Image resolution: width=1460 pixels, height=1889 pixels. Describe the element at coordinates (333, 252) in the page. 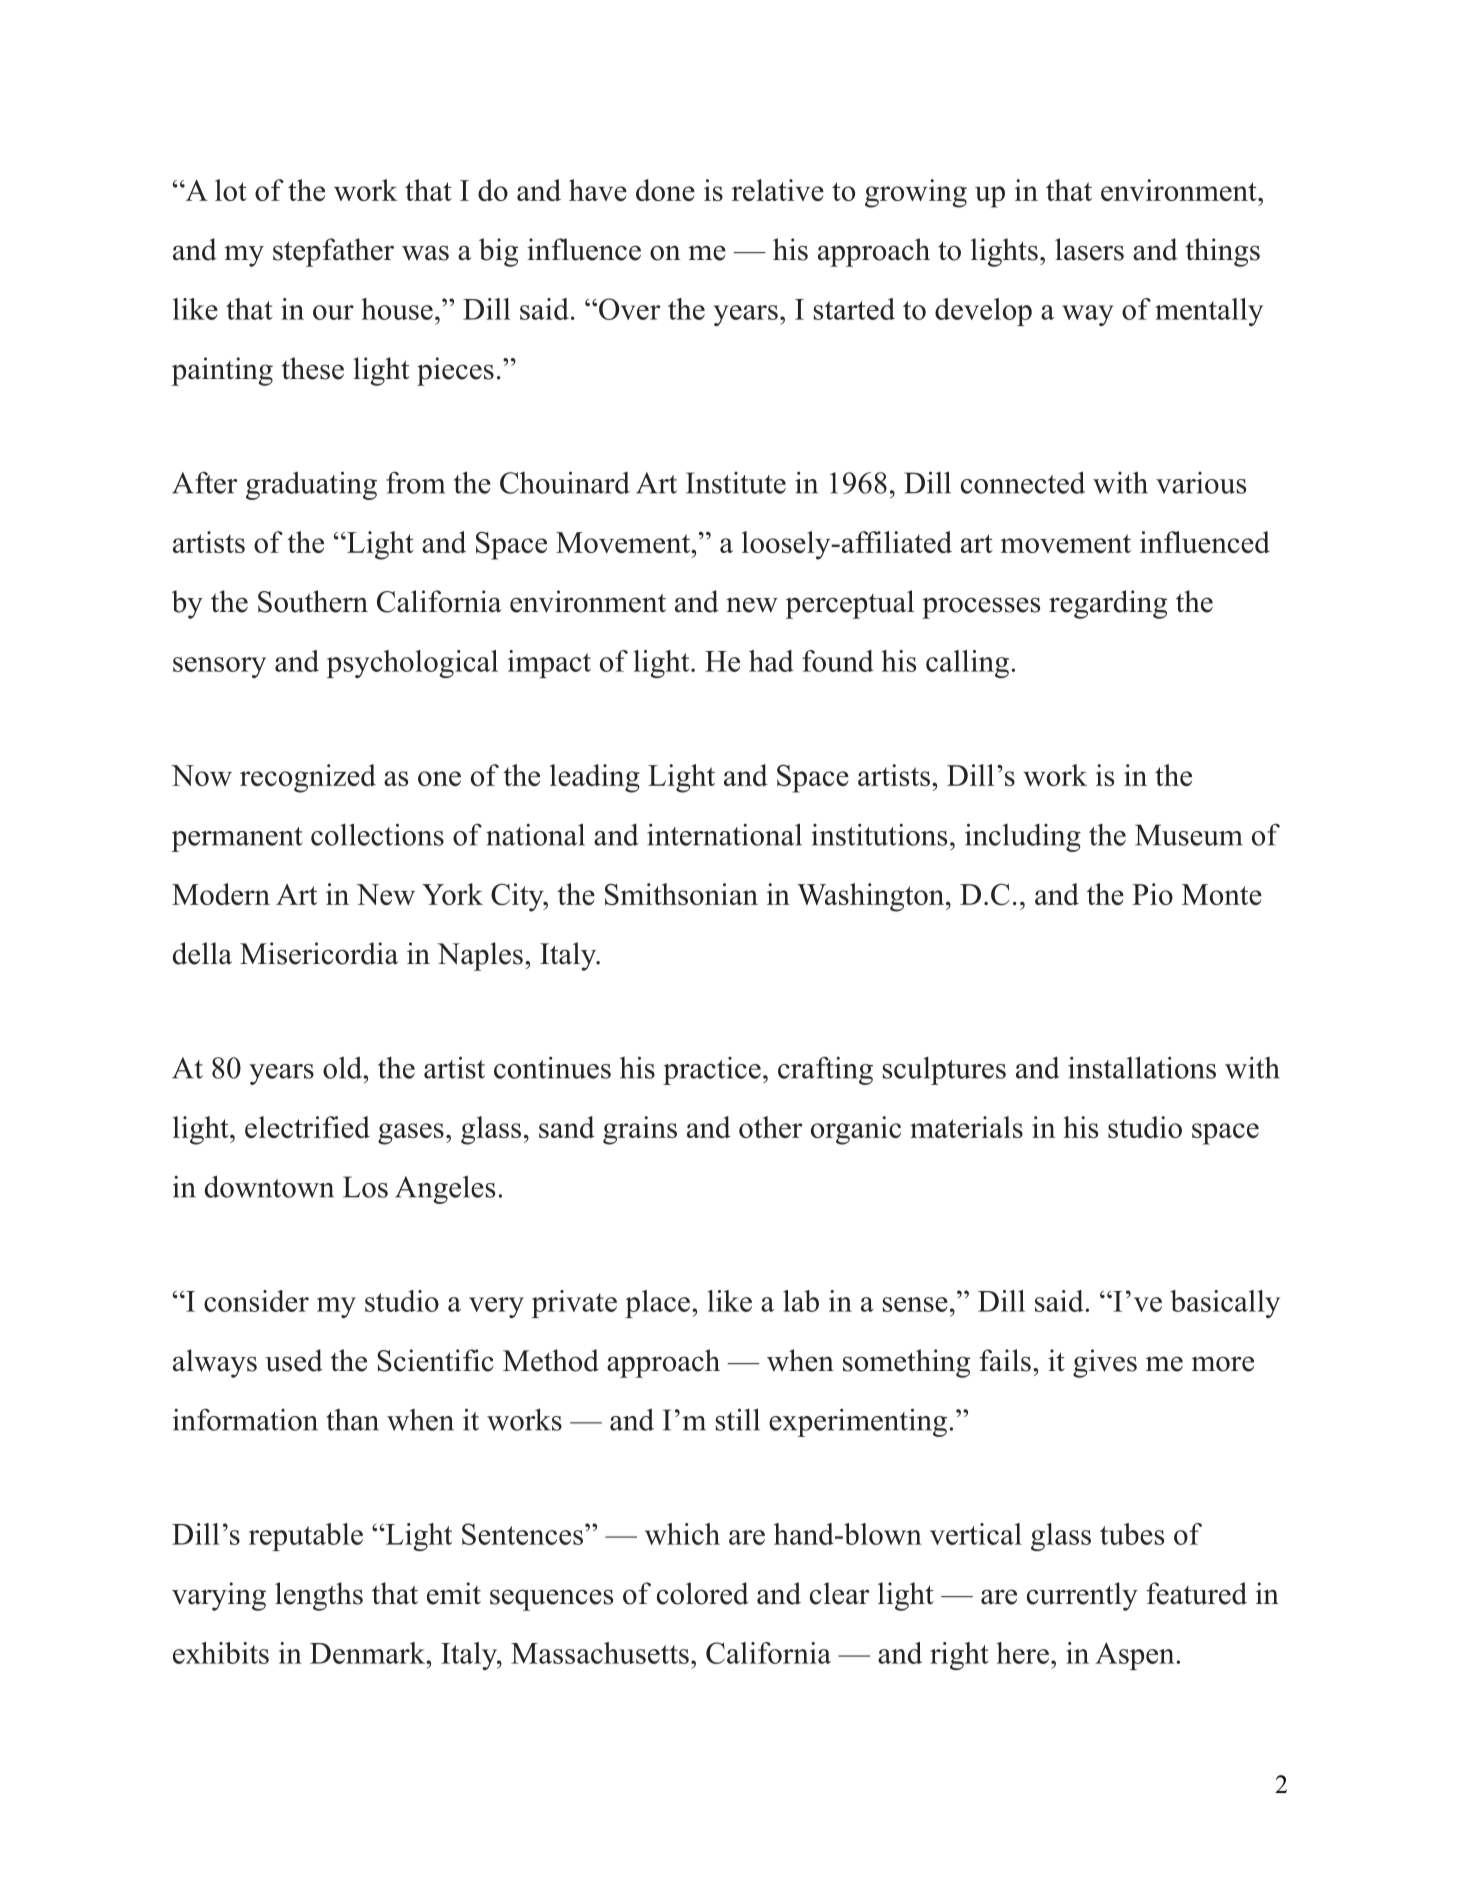

I see `stepfather` at that location.
